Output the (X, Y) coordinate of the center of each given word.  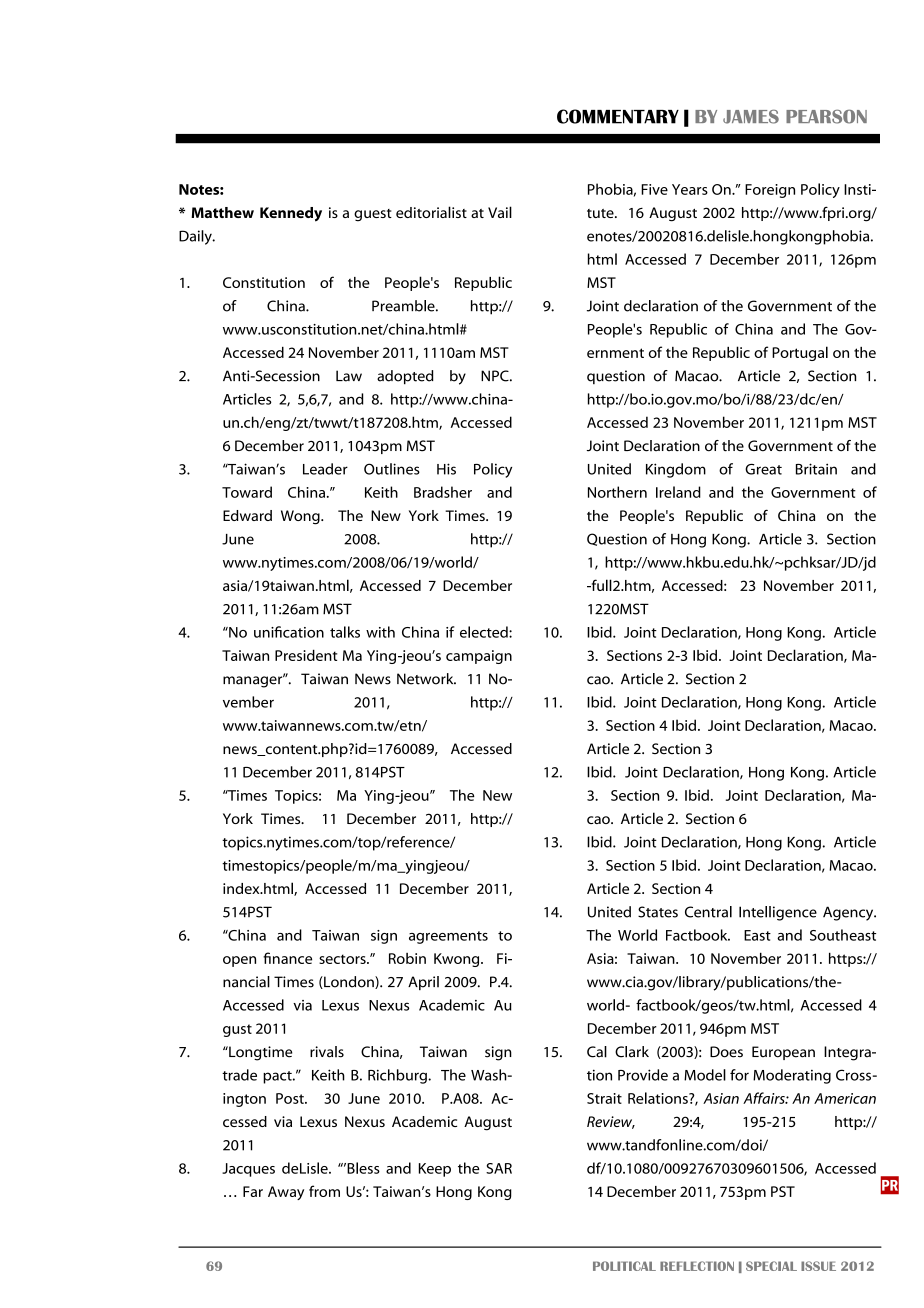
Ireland (678, 492)
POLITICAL (624, 1266)
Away (286, 1193)
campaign (479, 657)
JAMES (751, 117)
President (306, 655)
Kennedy (291, 214)
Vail (500, 212)
